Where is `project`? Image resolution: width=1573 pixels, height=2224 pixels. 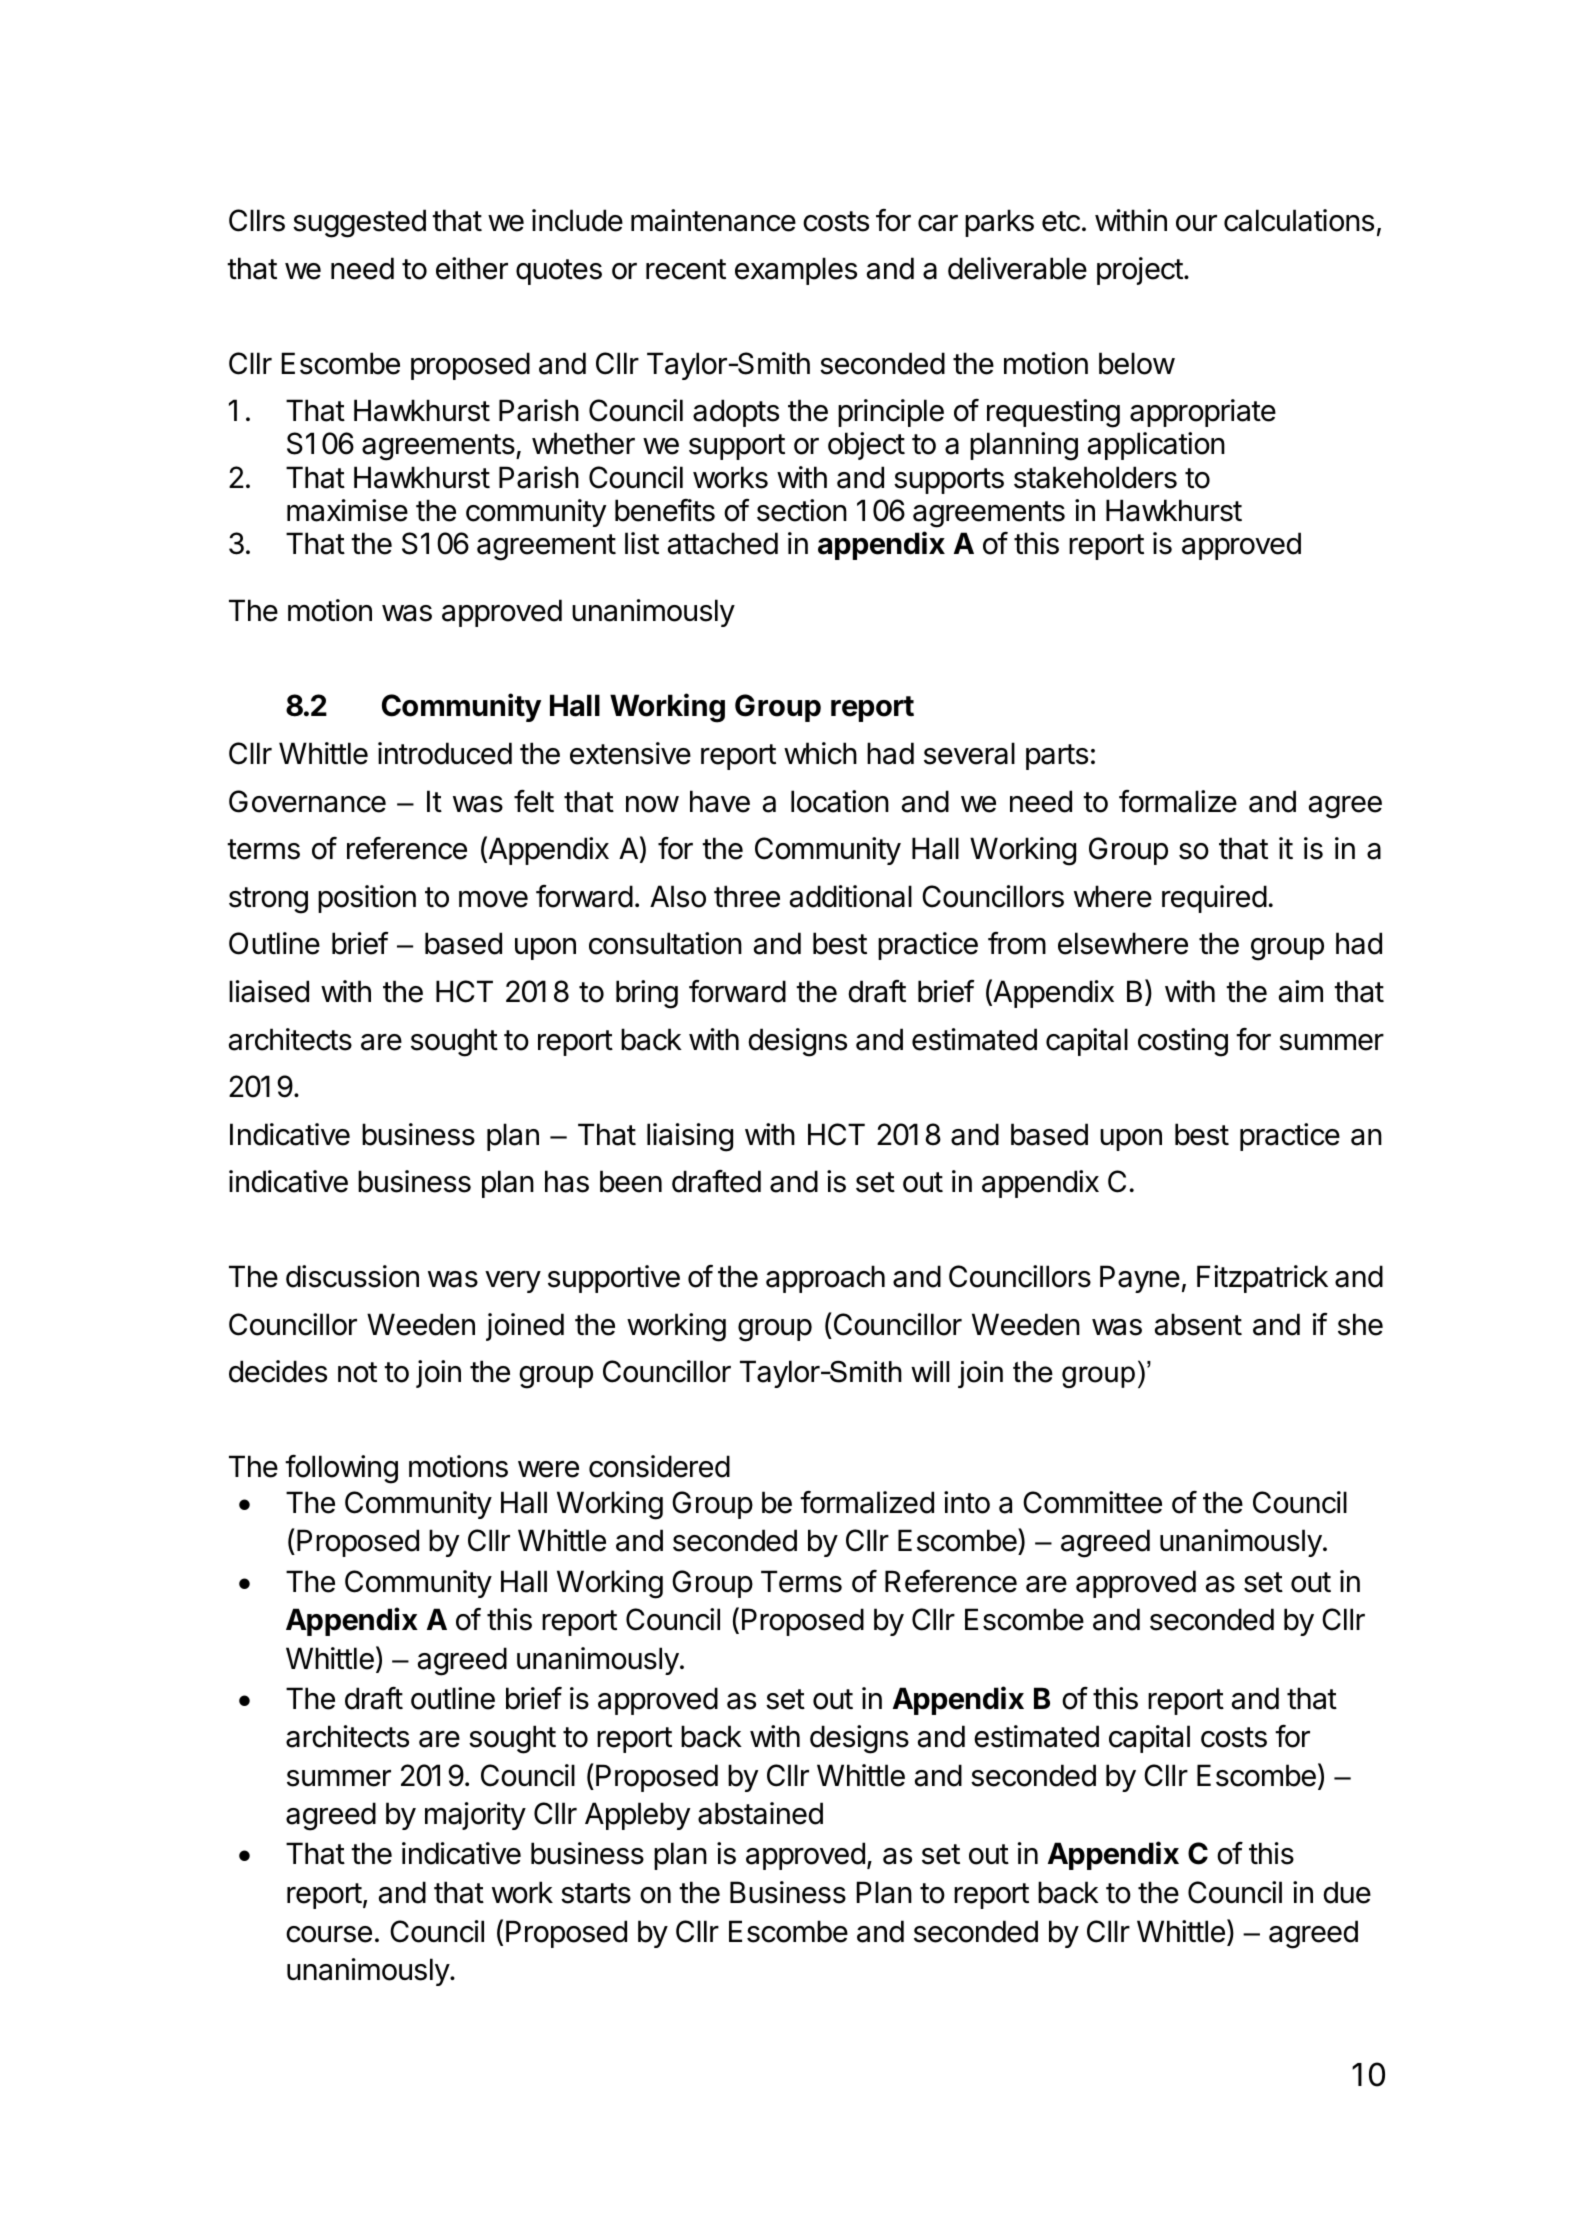 project is located at coordinates (1140, 271).
